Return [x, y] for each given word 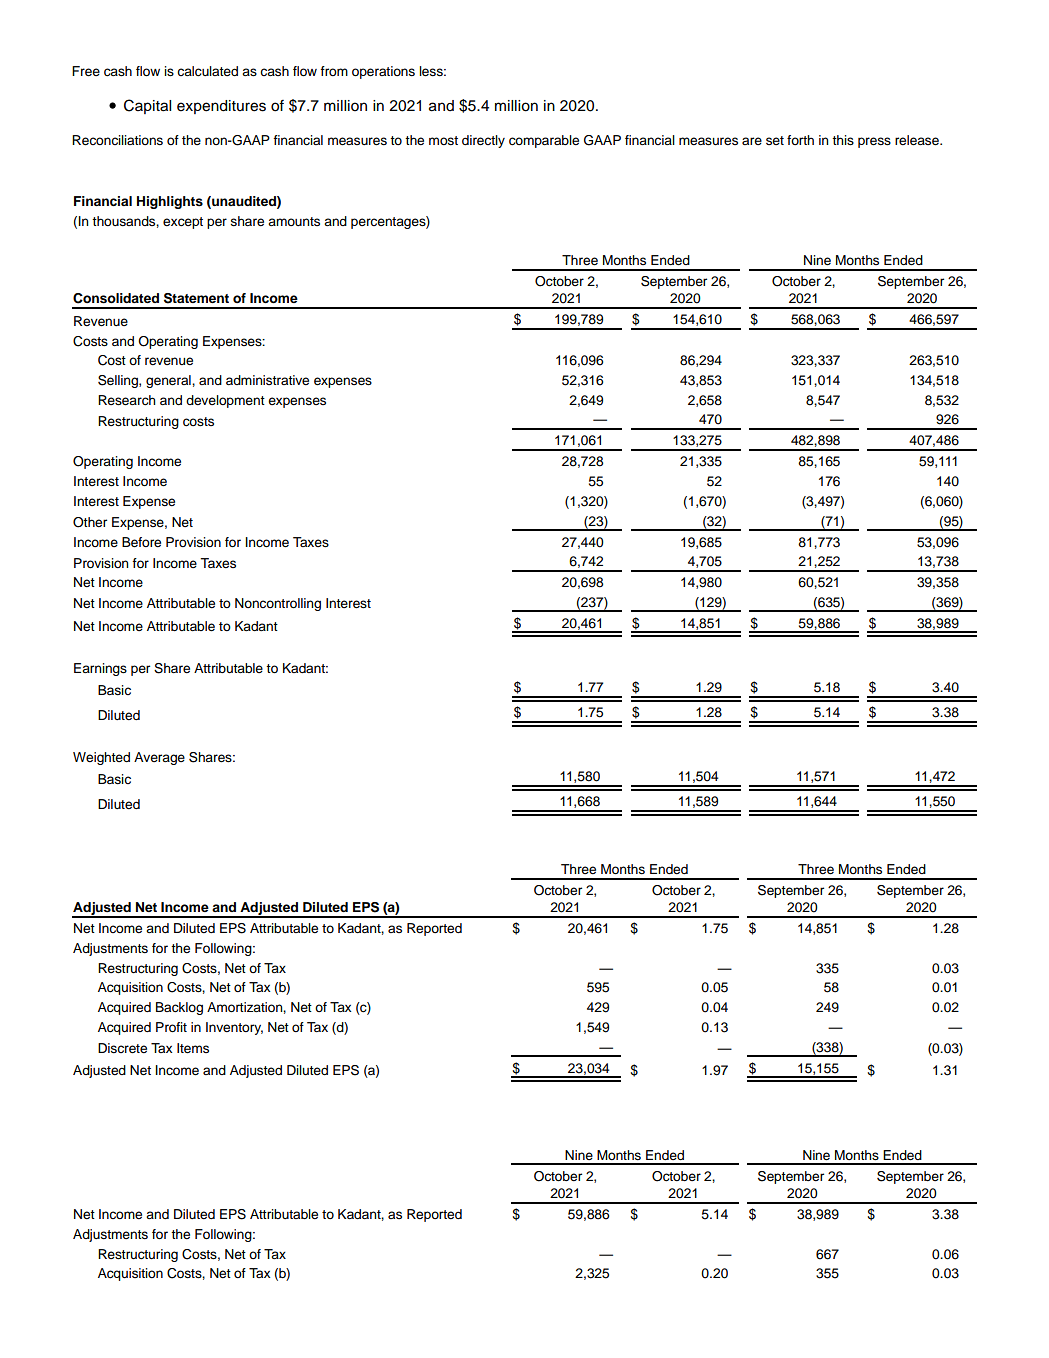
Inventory [234, 1028]
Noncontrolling [278, 604]
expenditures [221, 107]
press [874, 142]
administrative [267, 380]
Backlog [179, 1008]
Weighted [101, 758]
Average [159, 758]
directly [483, 141]
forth [800, 140]
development [225, 401]
